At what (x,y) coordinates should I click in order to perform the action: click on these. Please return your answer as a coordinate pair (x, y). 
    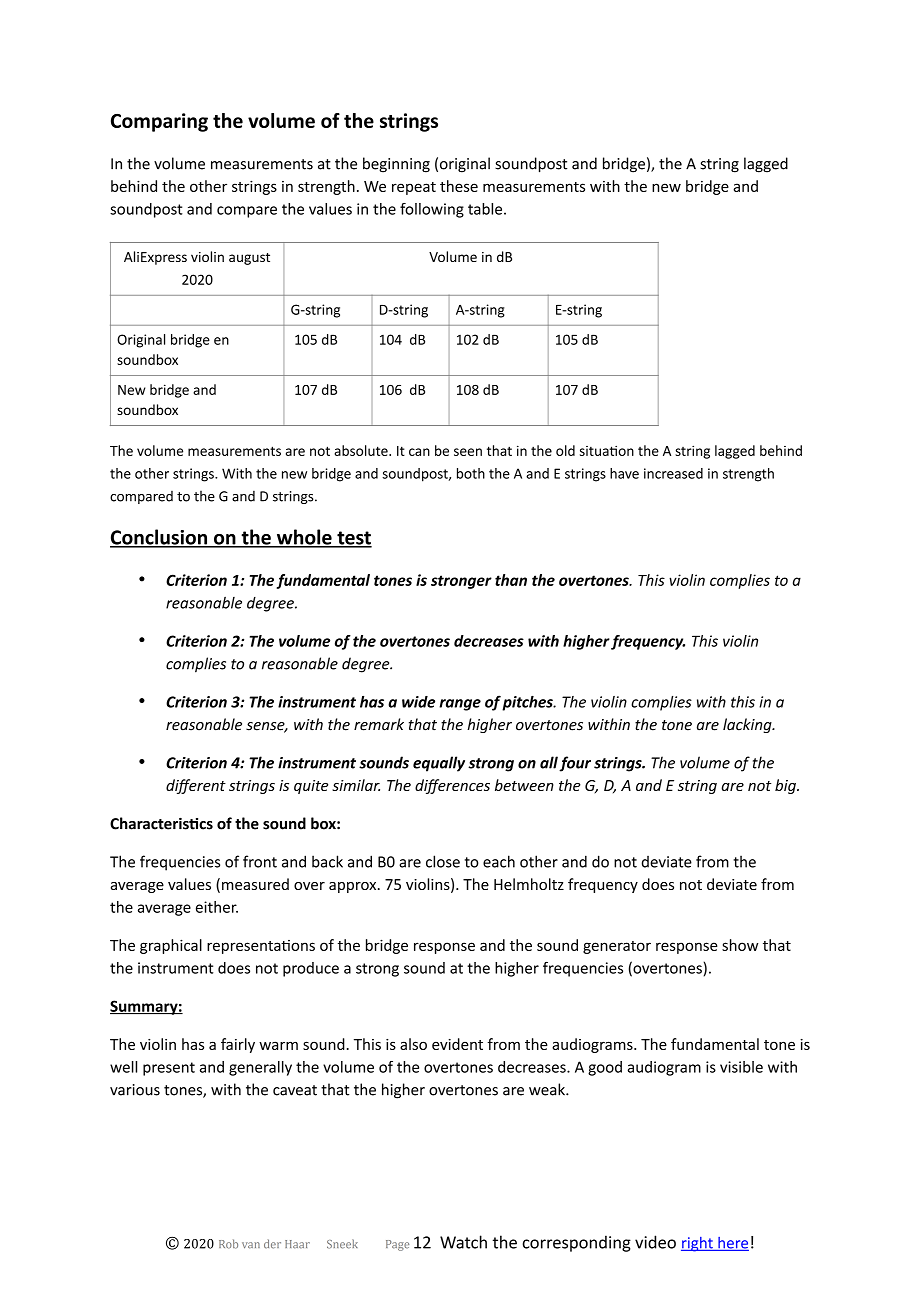
    Looking at the image, I should click on (459, 186).
